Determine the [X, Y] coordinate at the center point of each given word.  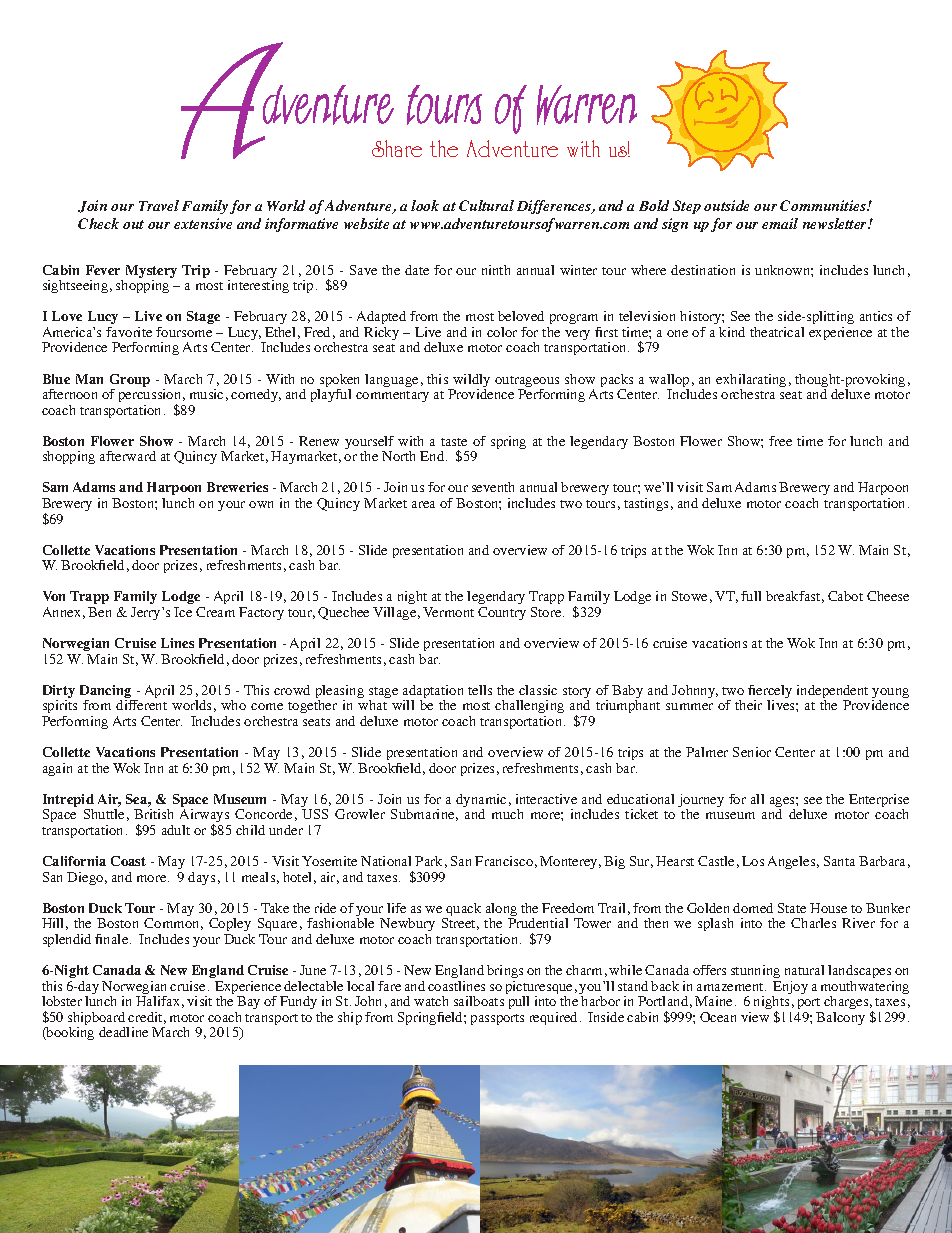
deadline [123, 1032]
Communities [824, 205]
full [751, 596]
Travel [159, 205]
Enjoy [790, 989]
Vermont [448, 612]
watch [431, 1001]
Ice [183, 612]
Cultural [486, 205]
